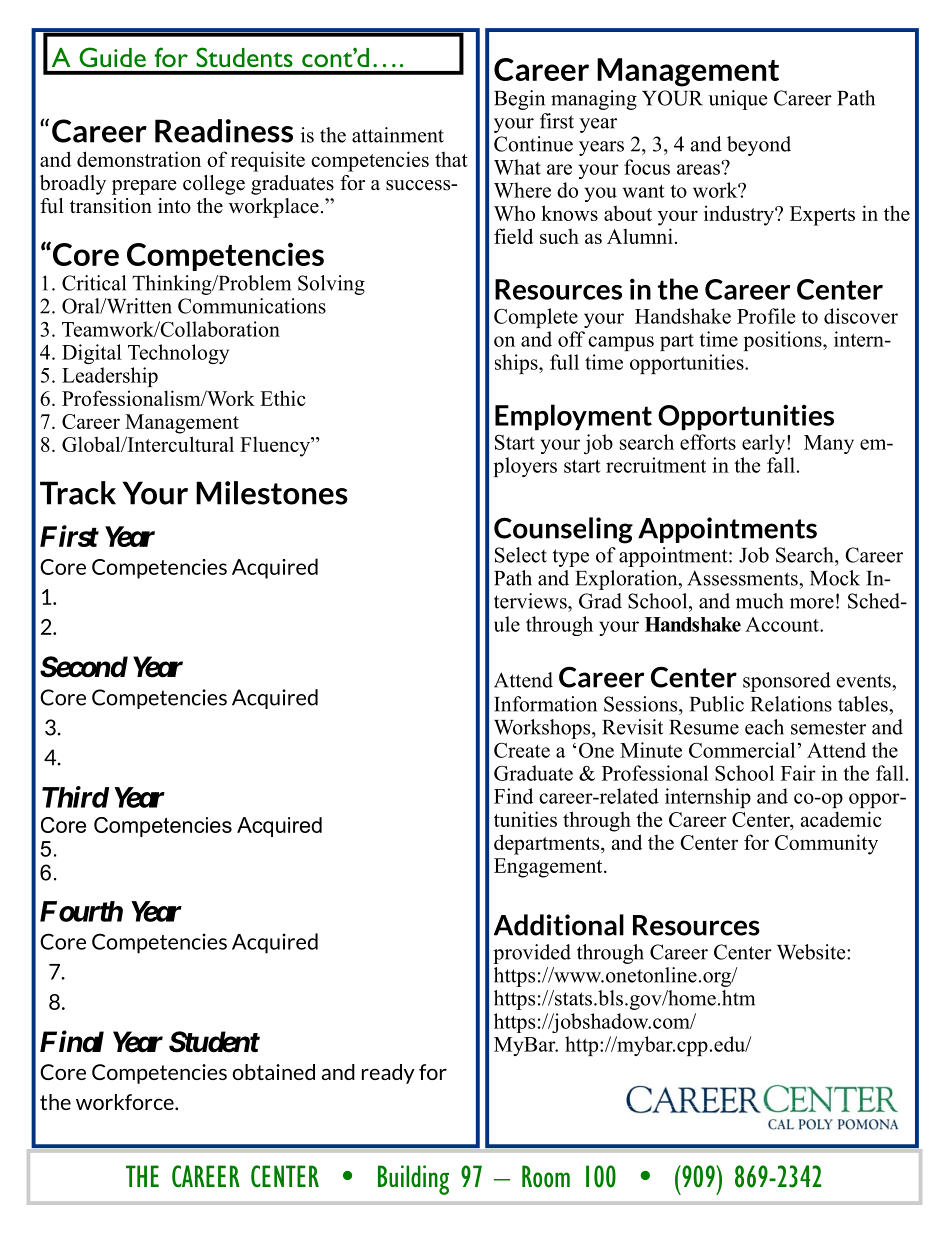  I want to click on unique, so click(738, 100).
